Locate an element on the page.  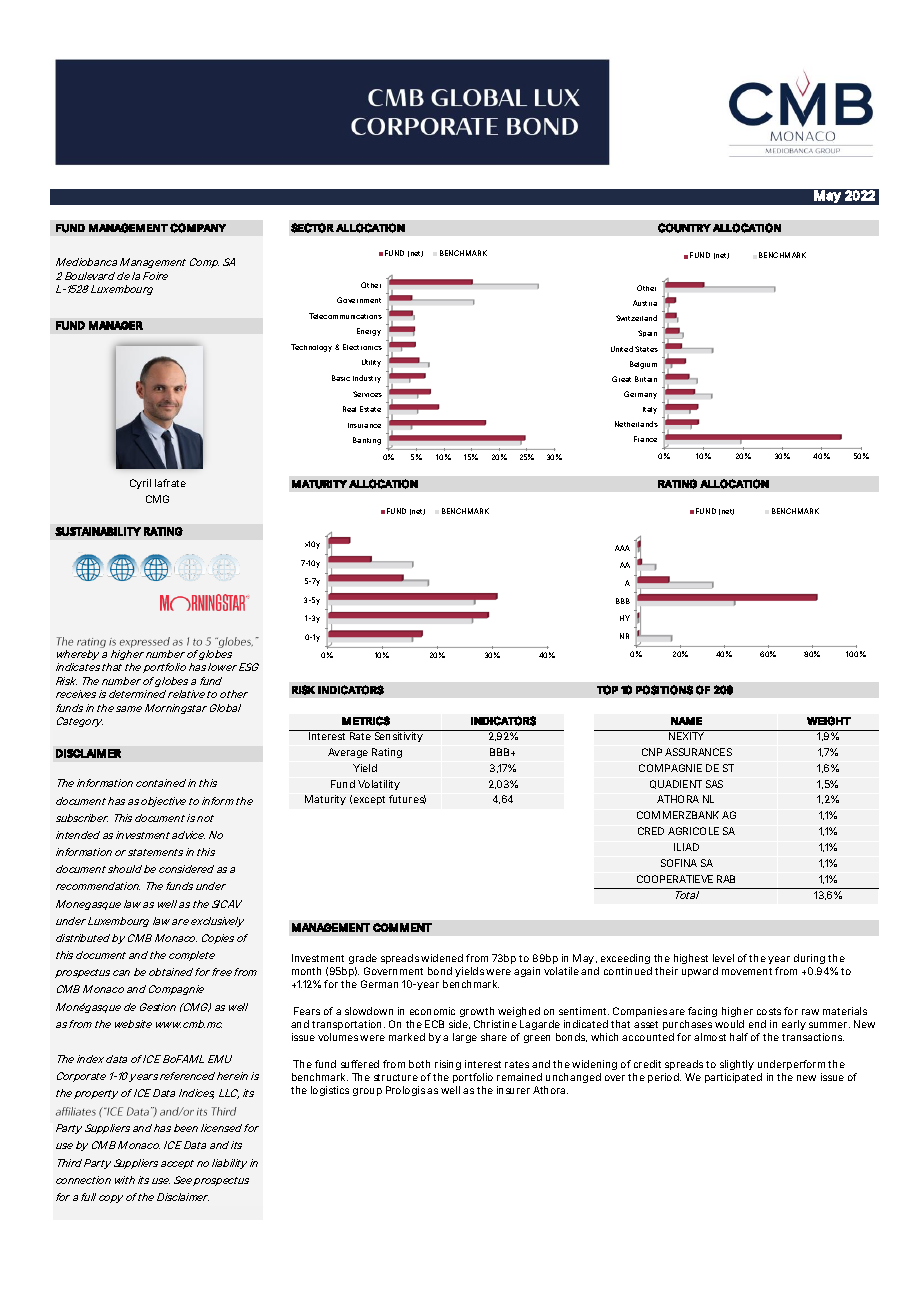
COMMENT is located at coordinates (402, 927).
